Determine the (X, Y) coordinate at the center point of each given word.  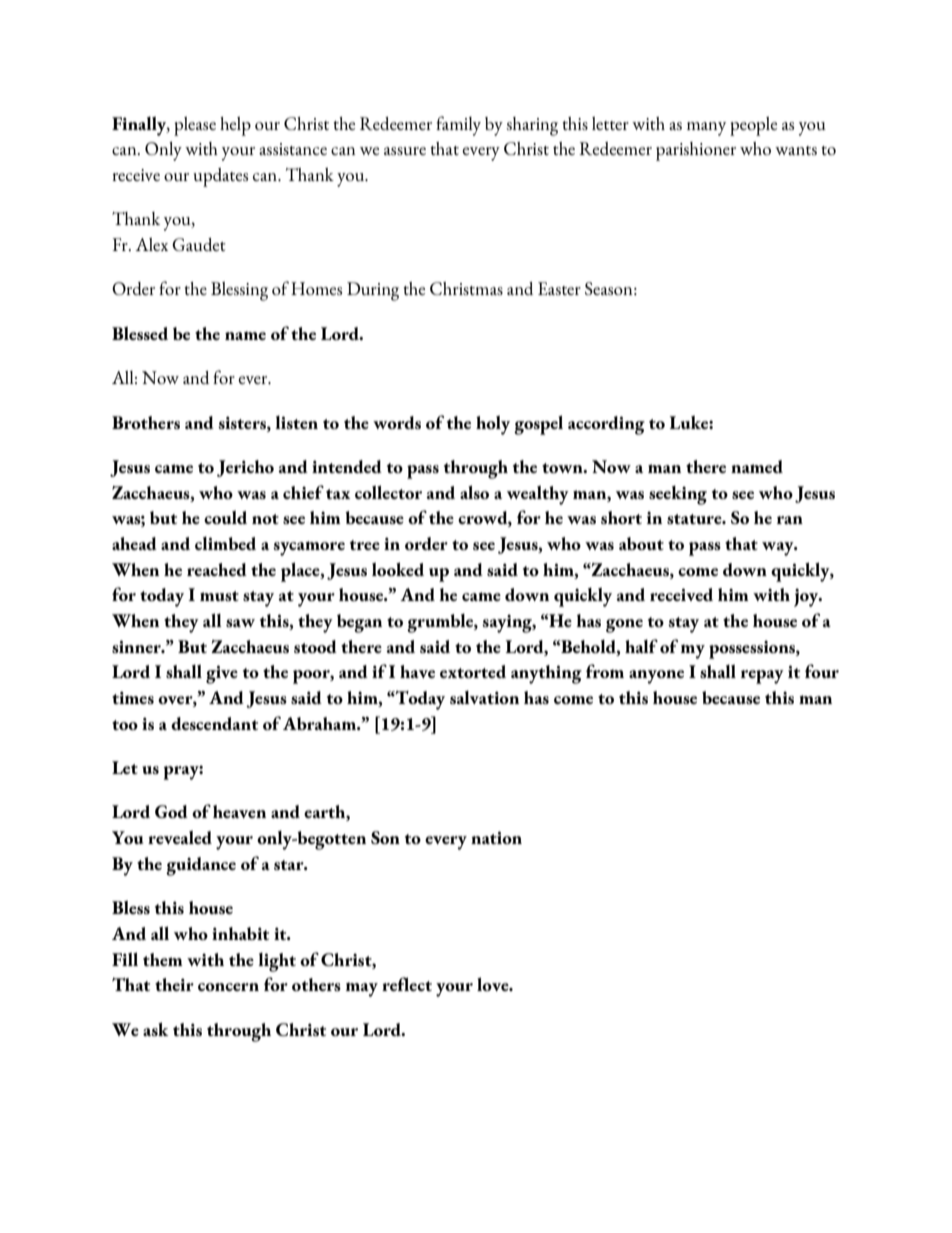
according (606, 425)
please (195, 126)
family (458, 126)
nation (496, 837)
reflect (407, 984)
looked (398, 569)
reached (217, 569)
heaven (239, 811)
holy (493, 425)
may (362, 989)
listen (296, 422)
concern (228, 987)
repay (762, 677)
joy (807, 598)
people (753, 126)
